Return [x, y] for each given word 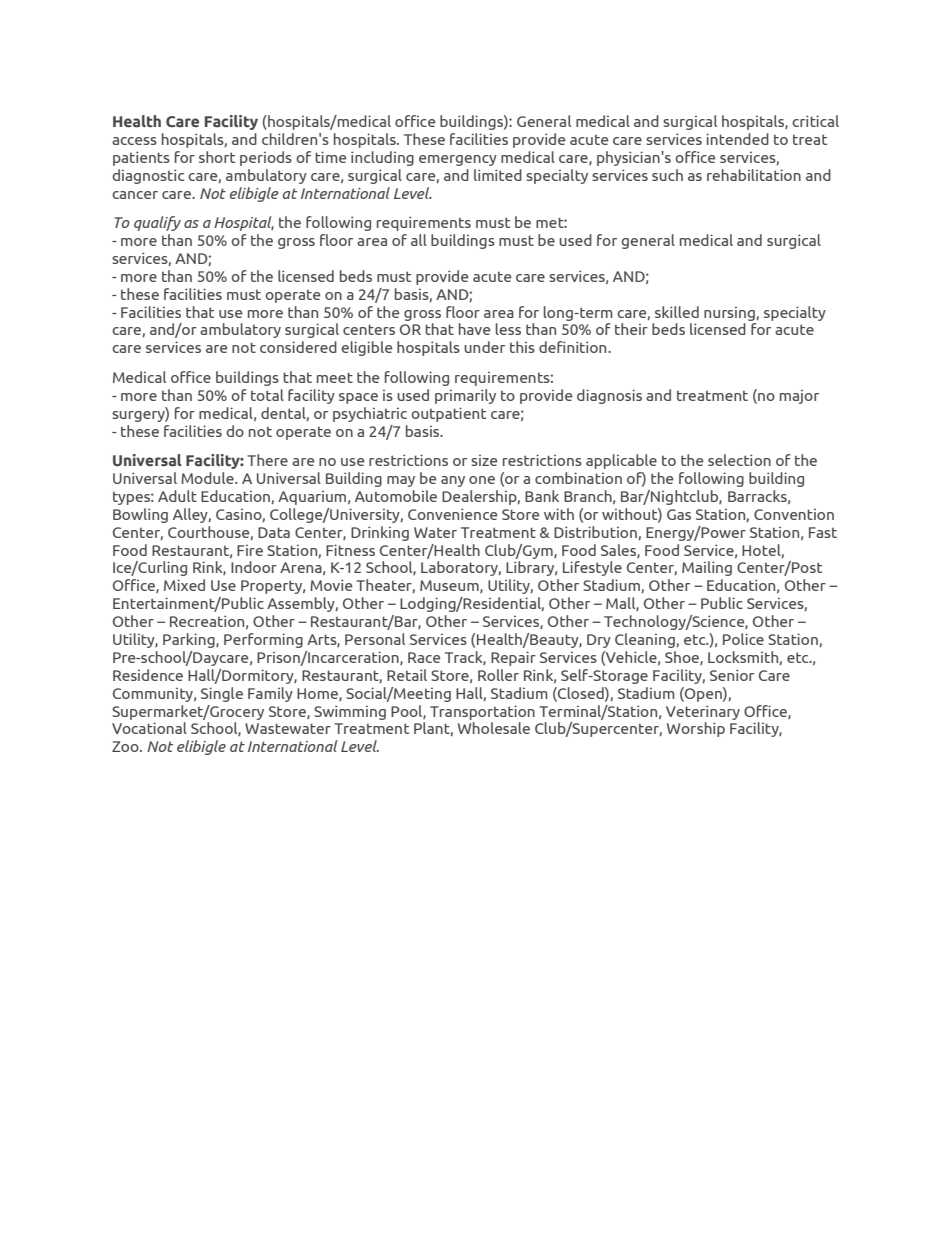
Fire [250, 550]
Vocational [149, 728]
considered [298, 347]
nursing [730, 314]
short [217, 157]
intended [737, 139]
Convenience [452, 514]
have [474, 329]
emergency [458, 160]
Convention [794, 514]
